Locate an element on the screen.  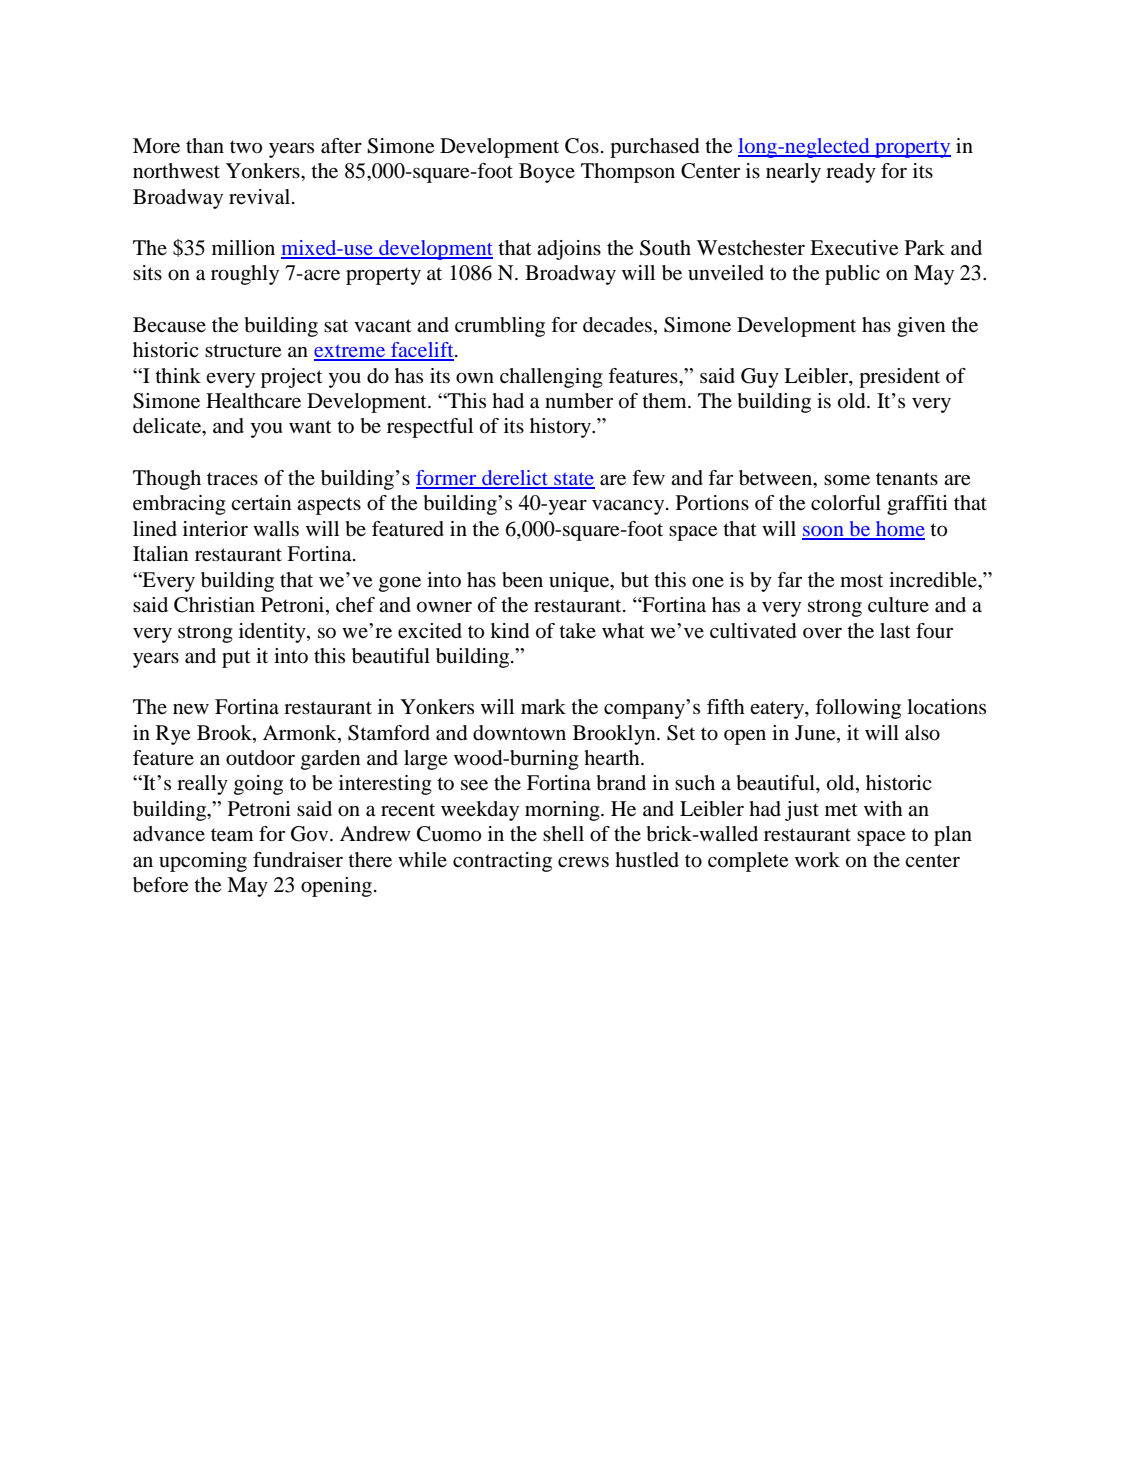
work is located at coordinates (817, 860).
